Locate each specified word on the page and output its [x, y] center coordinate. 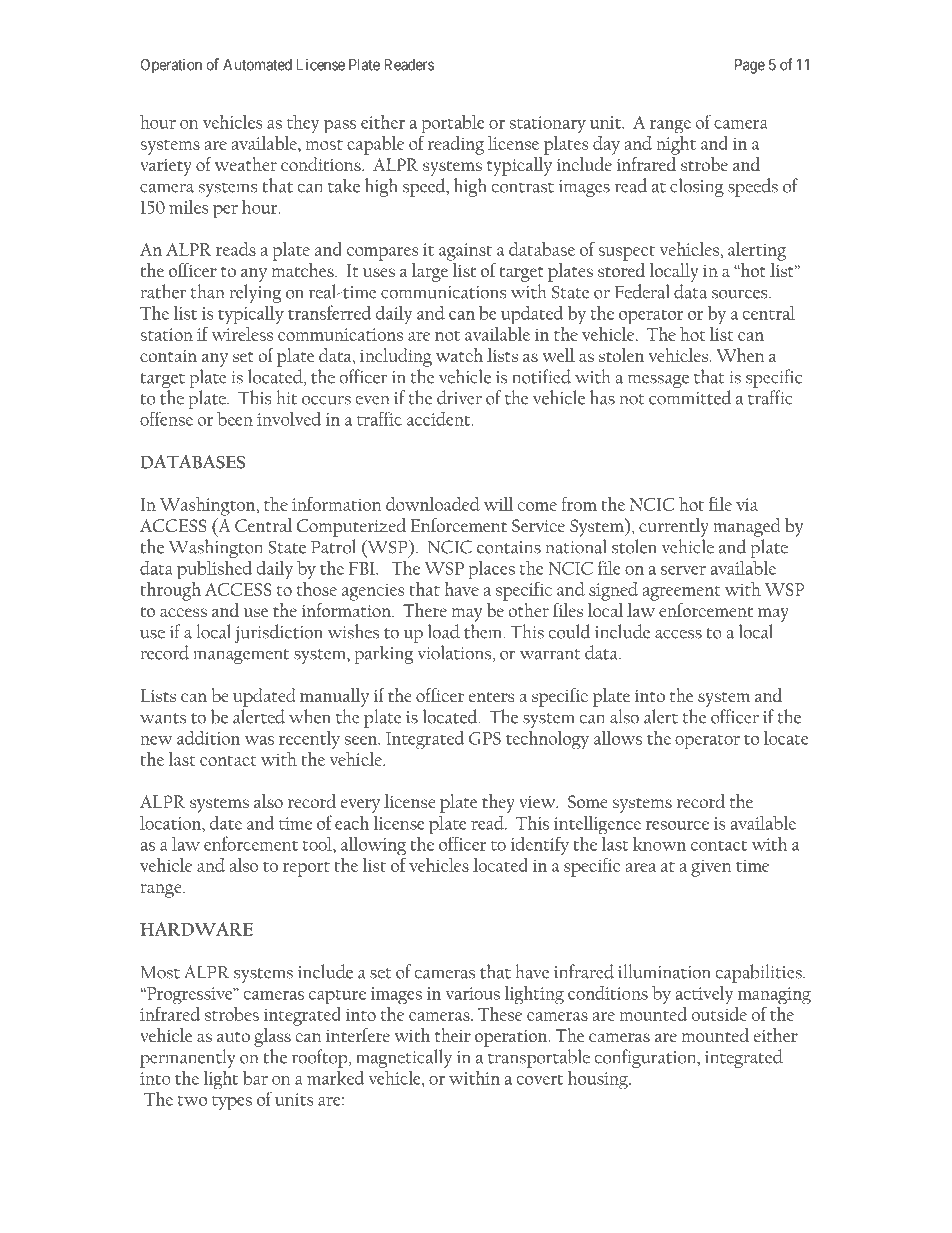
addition [208, 737]
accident [440, 419]
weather [246, 164]
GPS [485, 738]
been [235, 419]
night [676, 144]
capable [375, 145]
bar [255, 1078]
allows [618, 738]
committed [690, 397]
